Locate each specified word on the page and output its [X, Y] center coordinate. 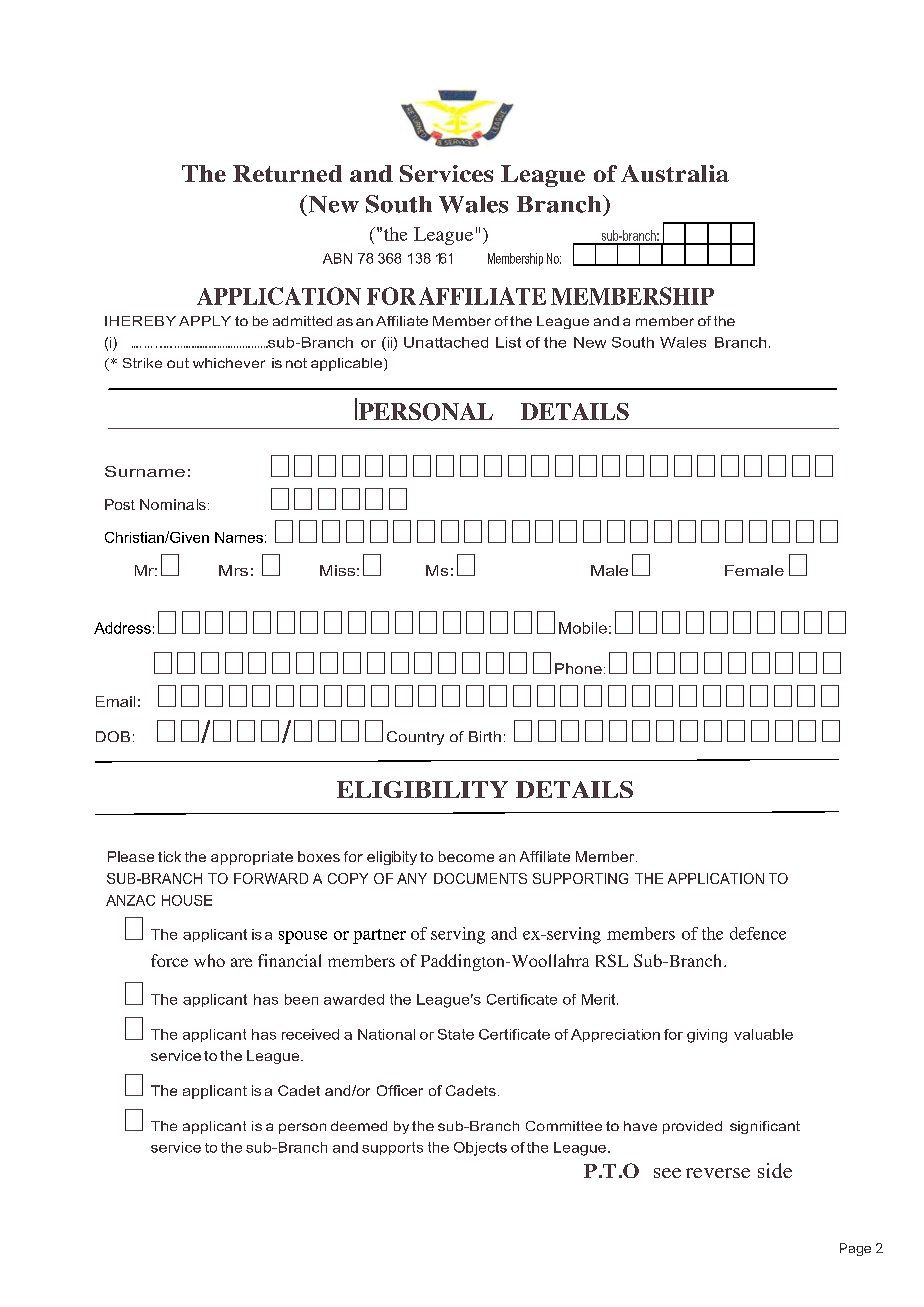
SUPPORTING [580, 878]
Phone [578, 668]
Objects [480, 1149]
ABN [337, 258]
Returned [287, 173]
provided [692, 1127]
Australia [675, 173]
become [466, 856]
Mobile [583, 628]
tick [169, 856]
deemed [359, 1126]
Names [239, 537]
